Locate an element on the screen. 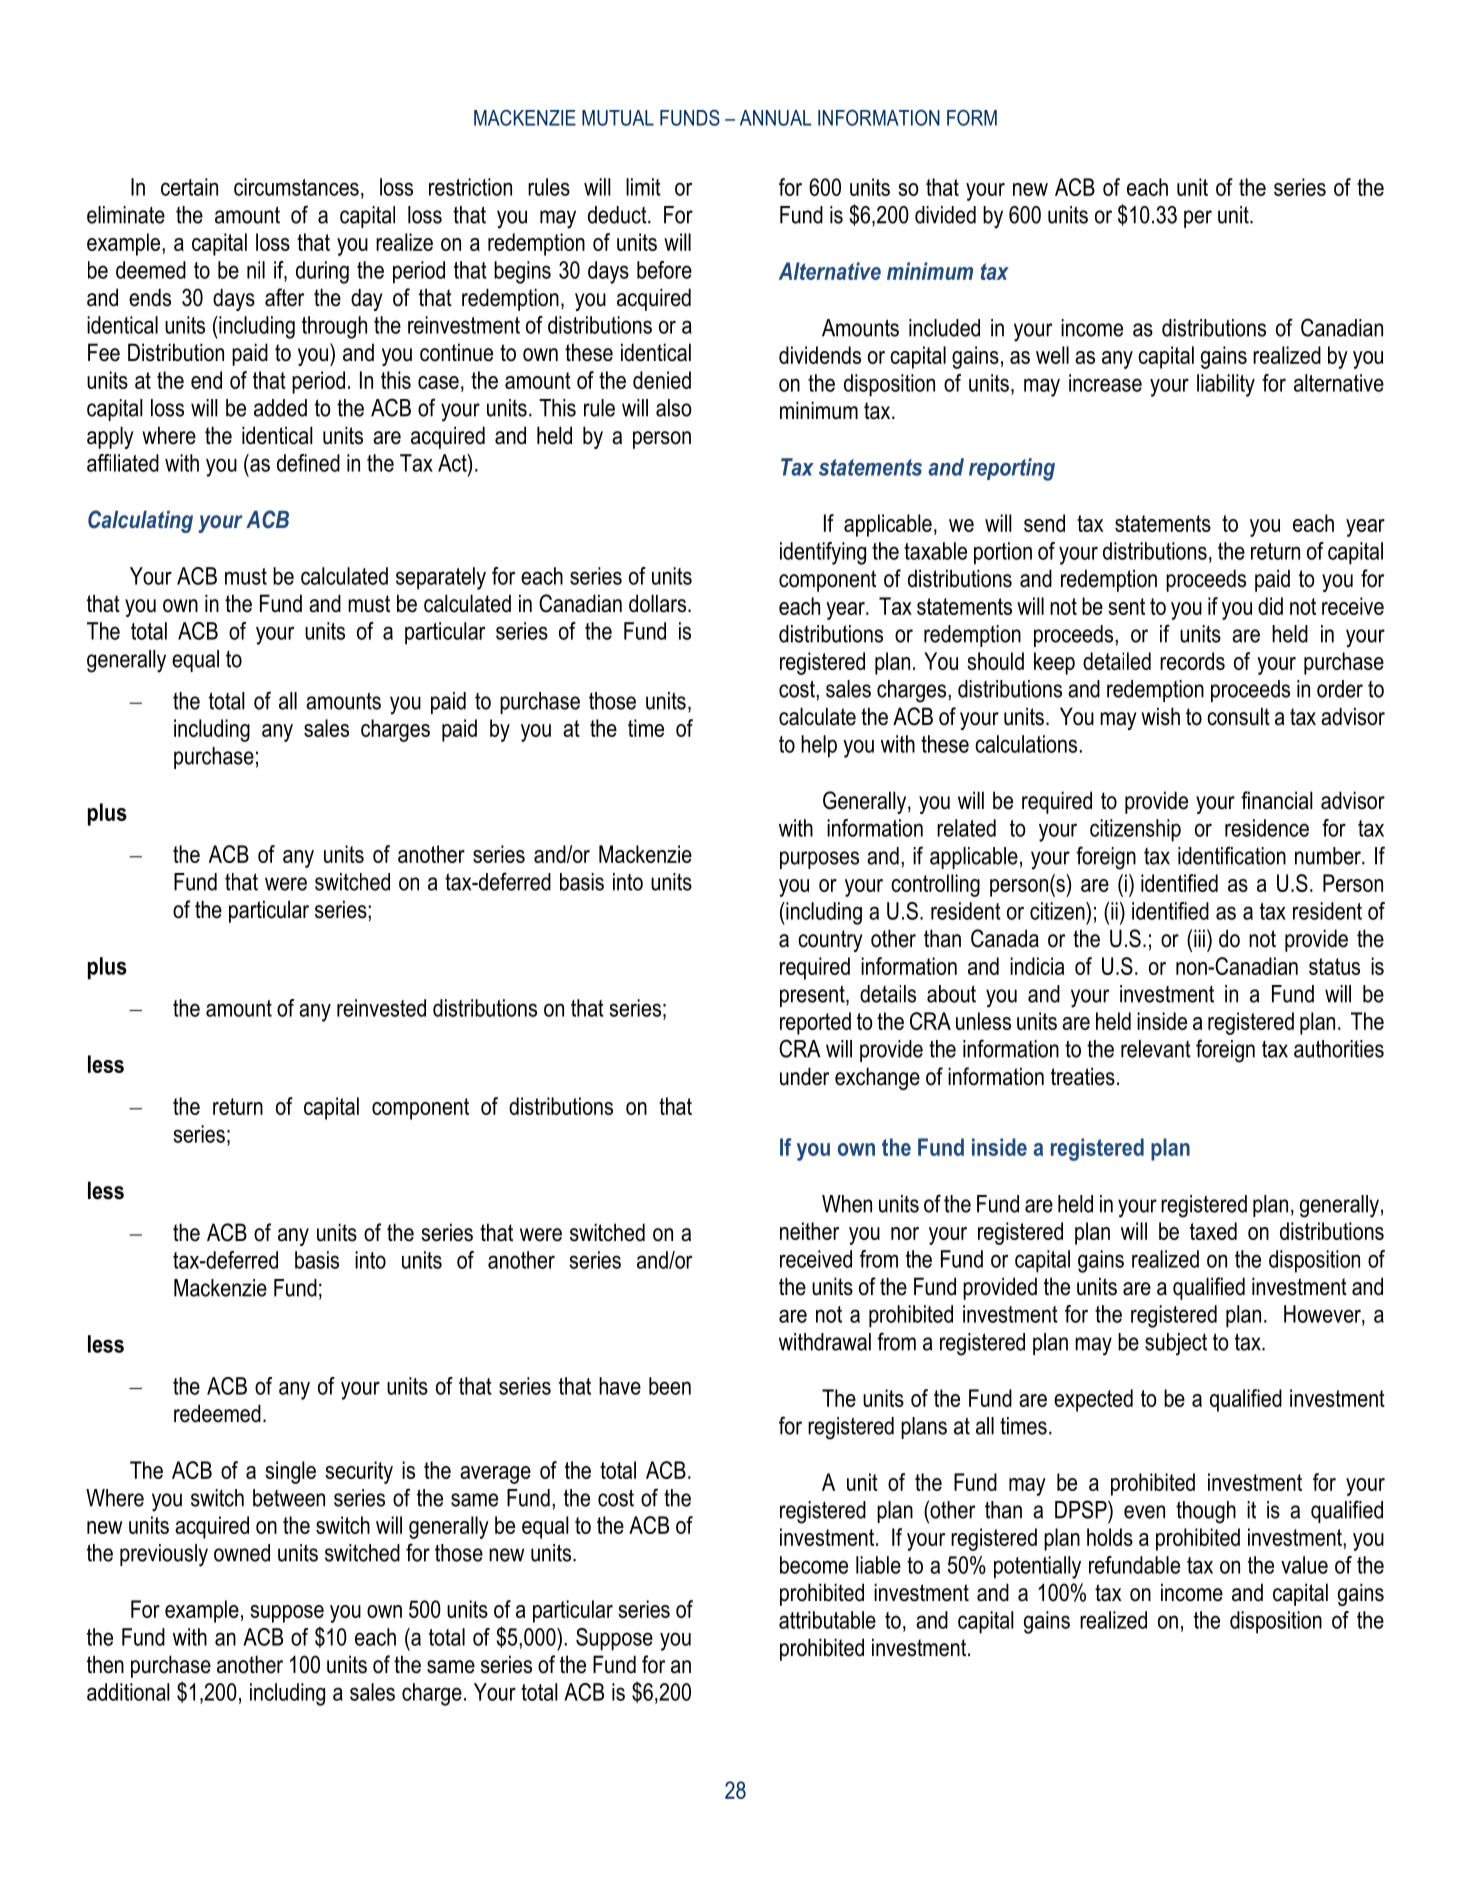 The image size is (1471, 1904). additional is located at coordinates (128, 1692).
